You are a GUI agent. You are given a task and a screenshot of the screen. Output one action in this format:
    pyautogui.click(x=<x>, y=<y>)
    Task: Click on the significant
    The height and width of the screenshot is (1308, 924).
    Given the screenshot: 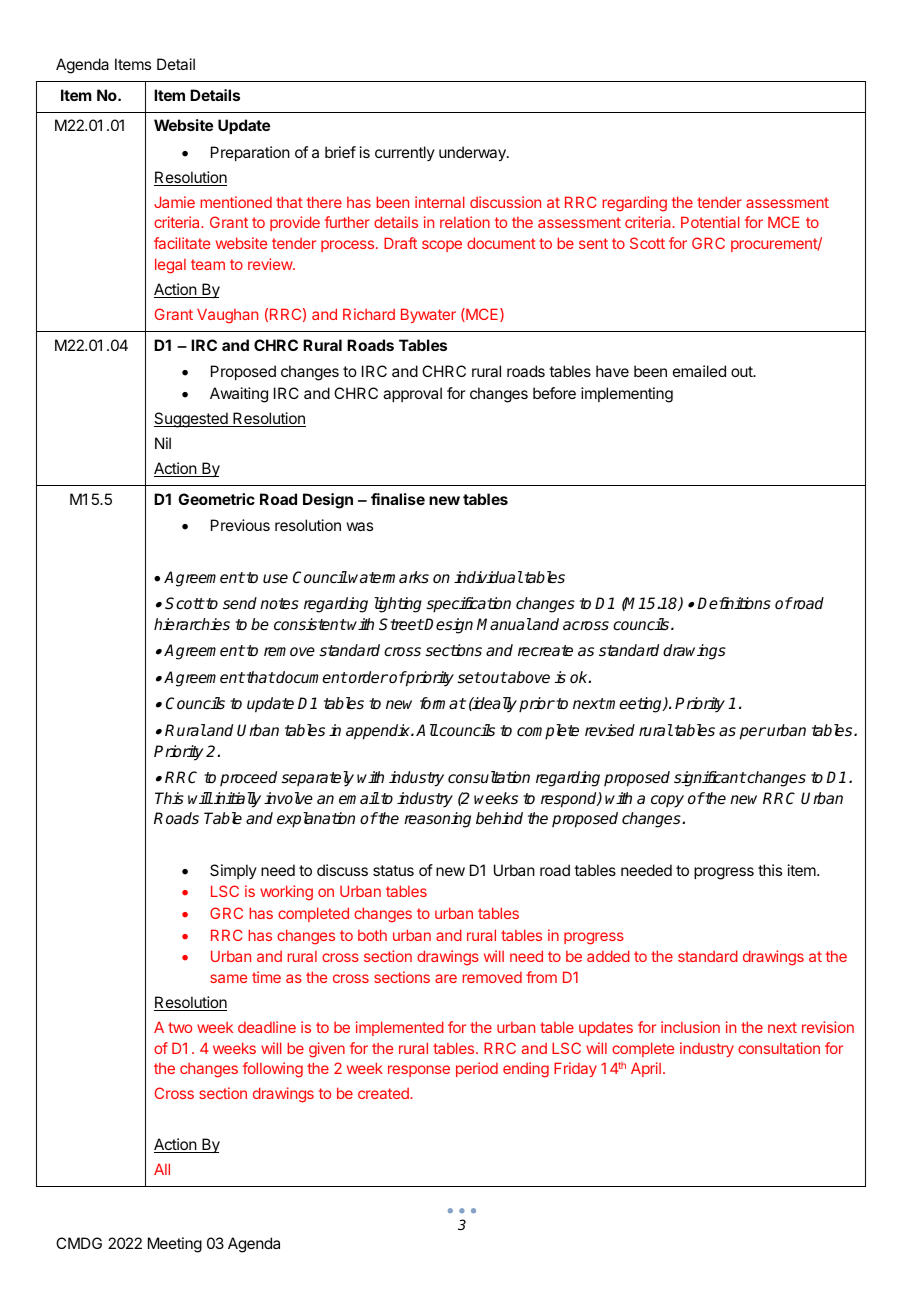 What is the action you would take?
    pyautogui.click(x=710, y=779)
